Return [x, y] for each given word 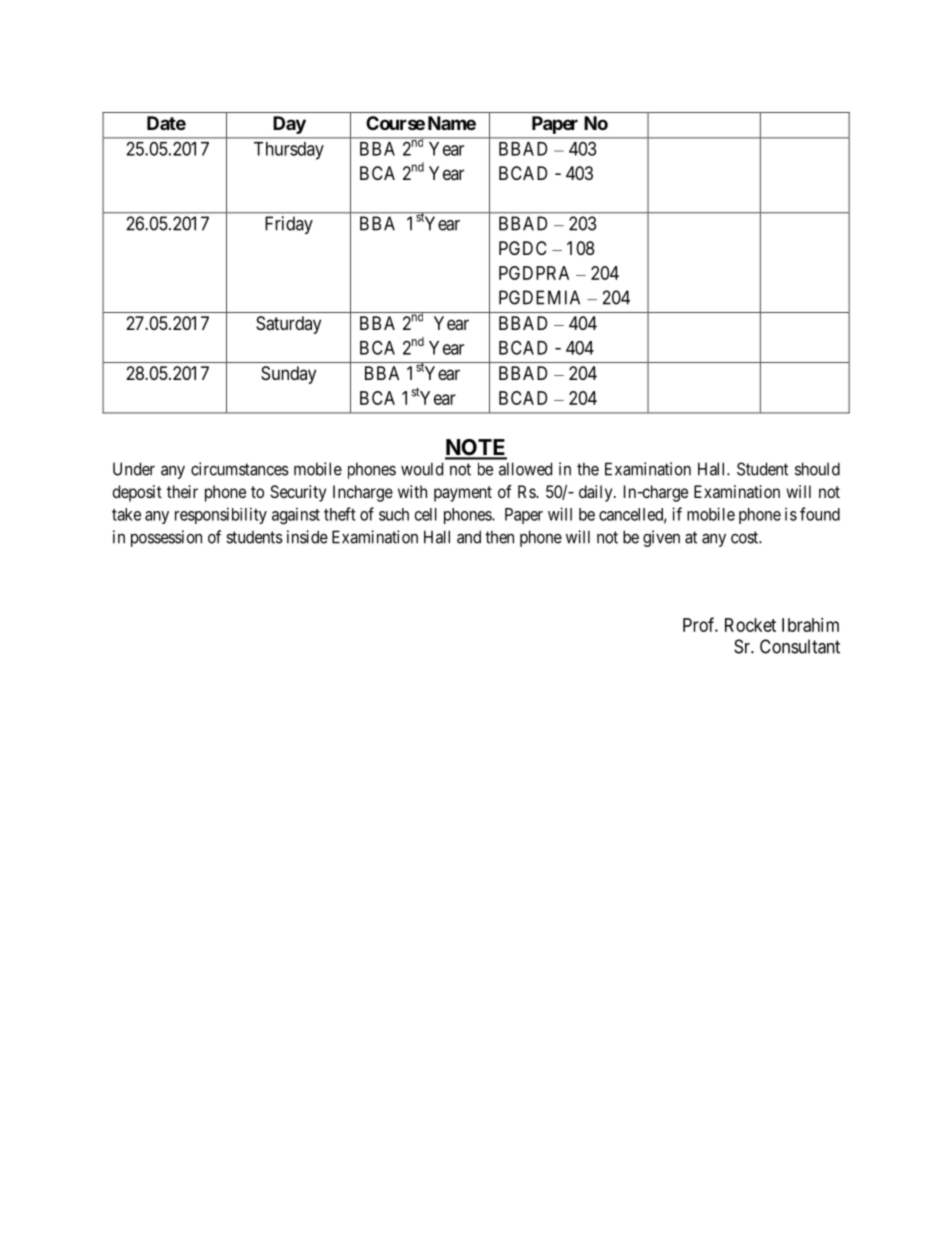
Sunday [288, 375]
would [422, 469]
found [820, 514]
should [817, 469]
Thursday [289, 151]
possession [166, 538]
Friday [289, 225]
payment [463, 494]
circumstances [240, 469]
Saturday [288, 325]
